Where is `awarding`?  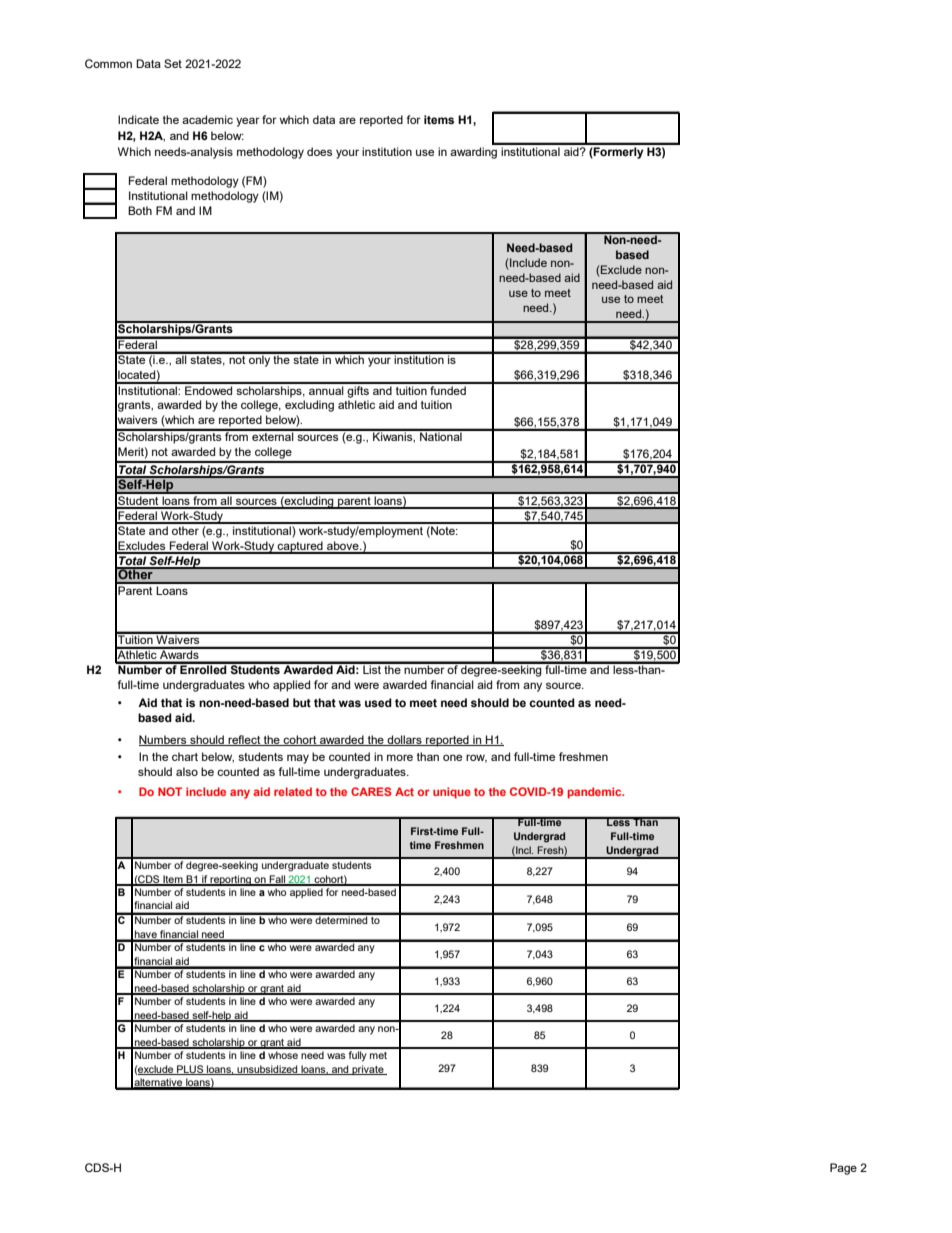 awarding is located at coordinates (473, 153).
